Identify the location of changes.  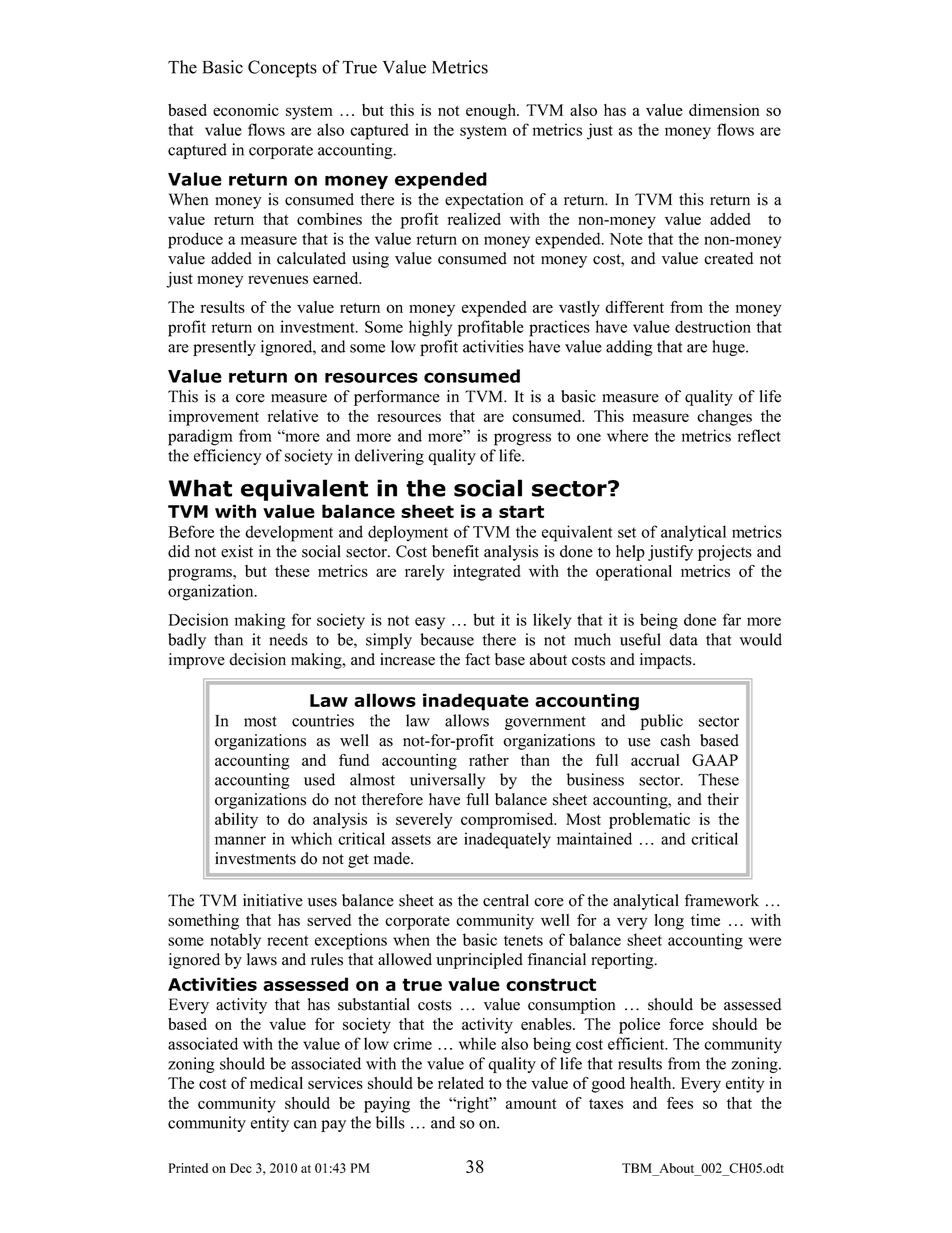
(724, 418).
